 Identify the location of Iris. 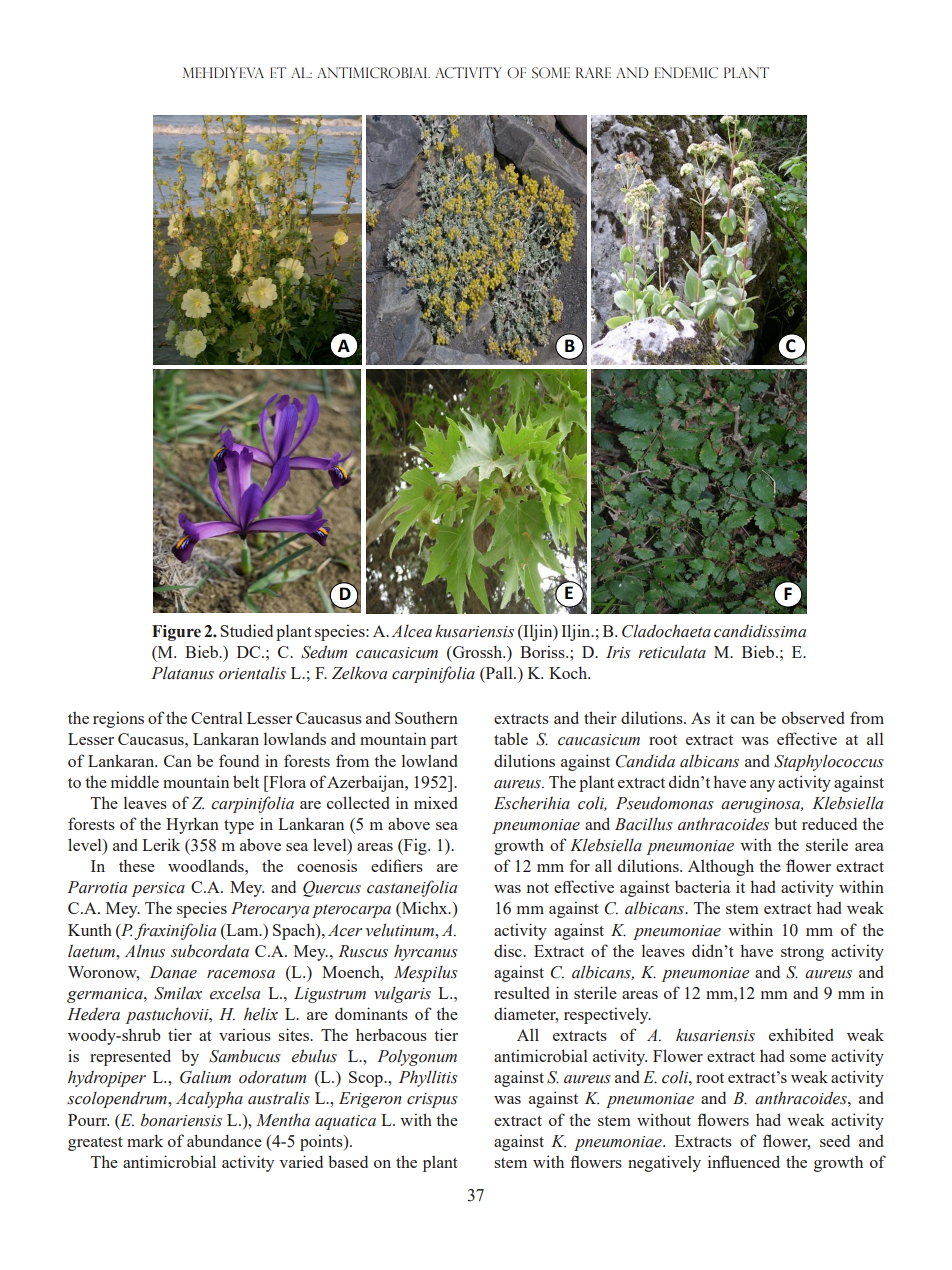
(618, 652).
